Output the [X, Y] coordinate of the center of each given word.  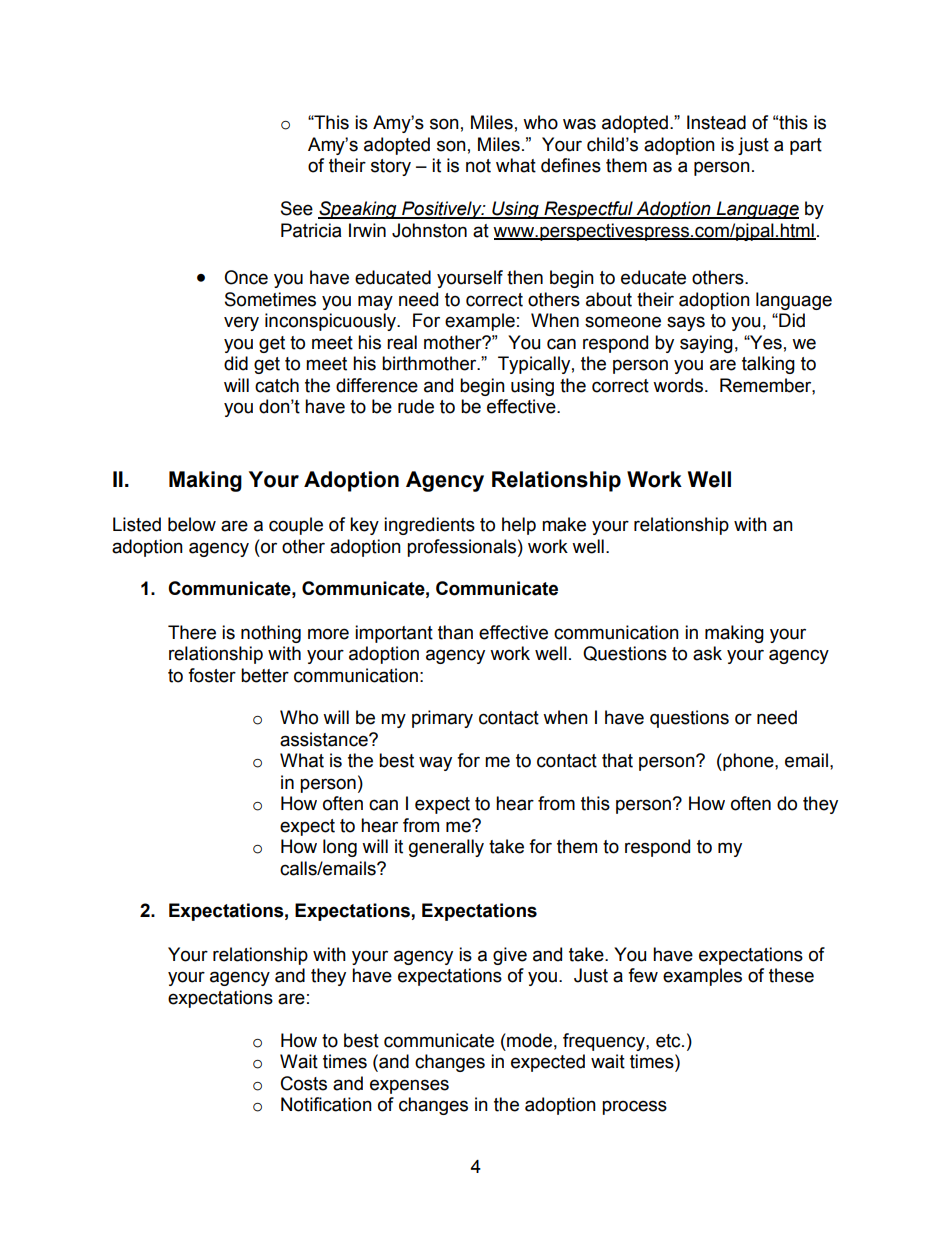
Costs [304, 1083]
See [297, 208]
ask [707, 653]
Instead [716, 122]
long [340, 848]
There [192, 632]
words [678, 385]
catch [277, 385]
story [391, 167]
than [455, 632]
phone [748, 762]
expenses [409, 1086]
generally [446, 848]
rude [416, 406]
